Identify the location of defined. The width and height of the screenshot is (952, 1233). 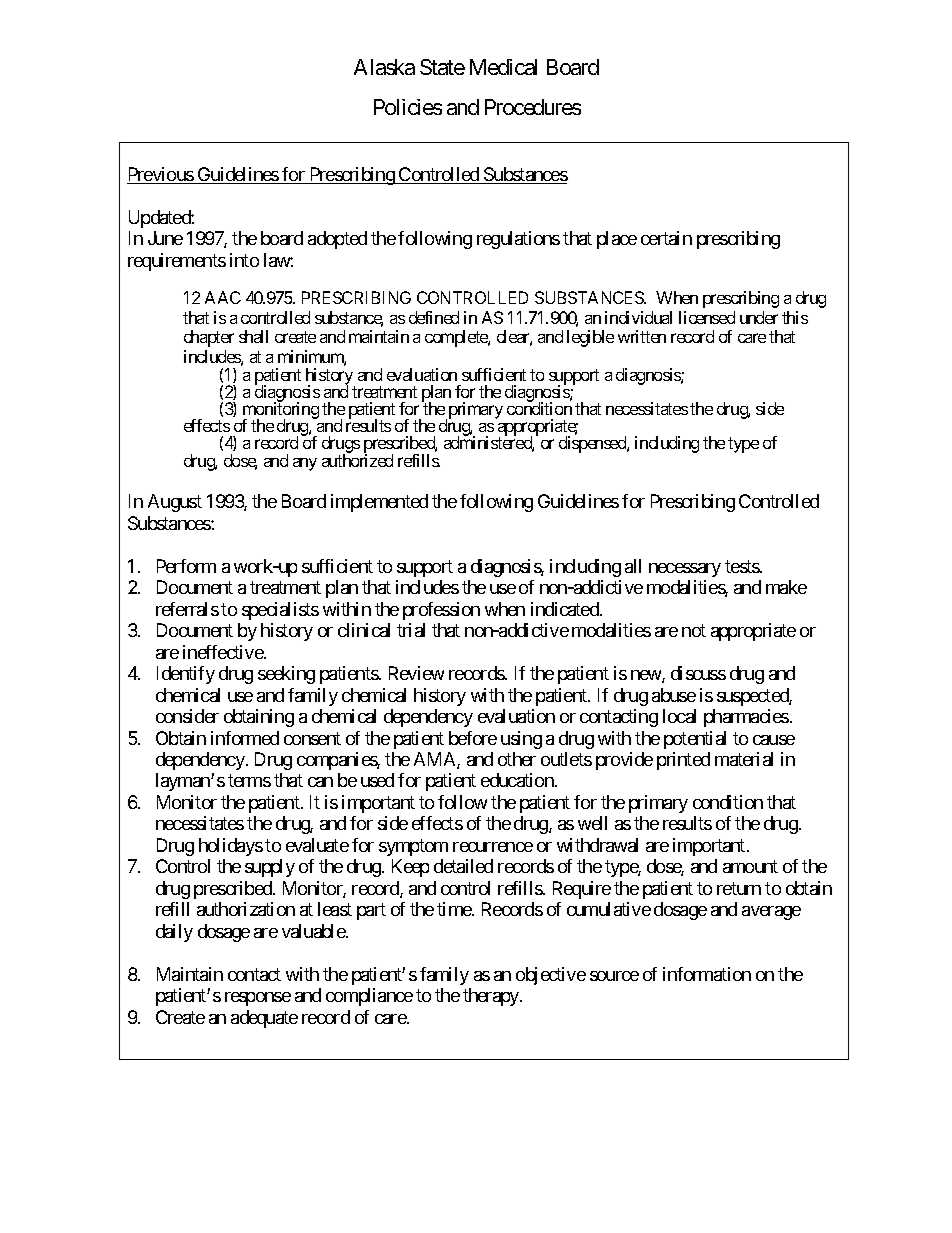
(434, 317).
